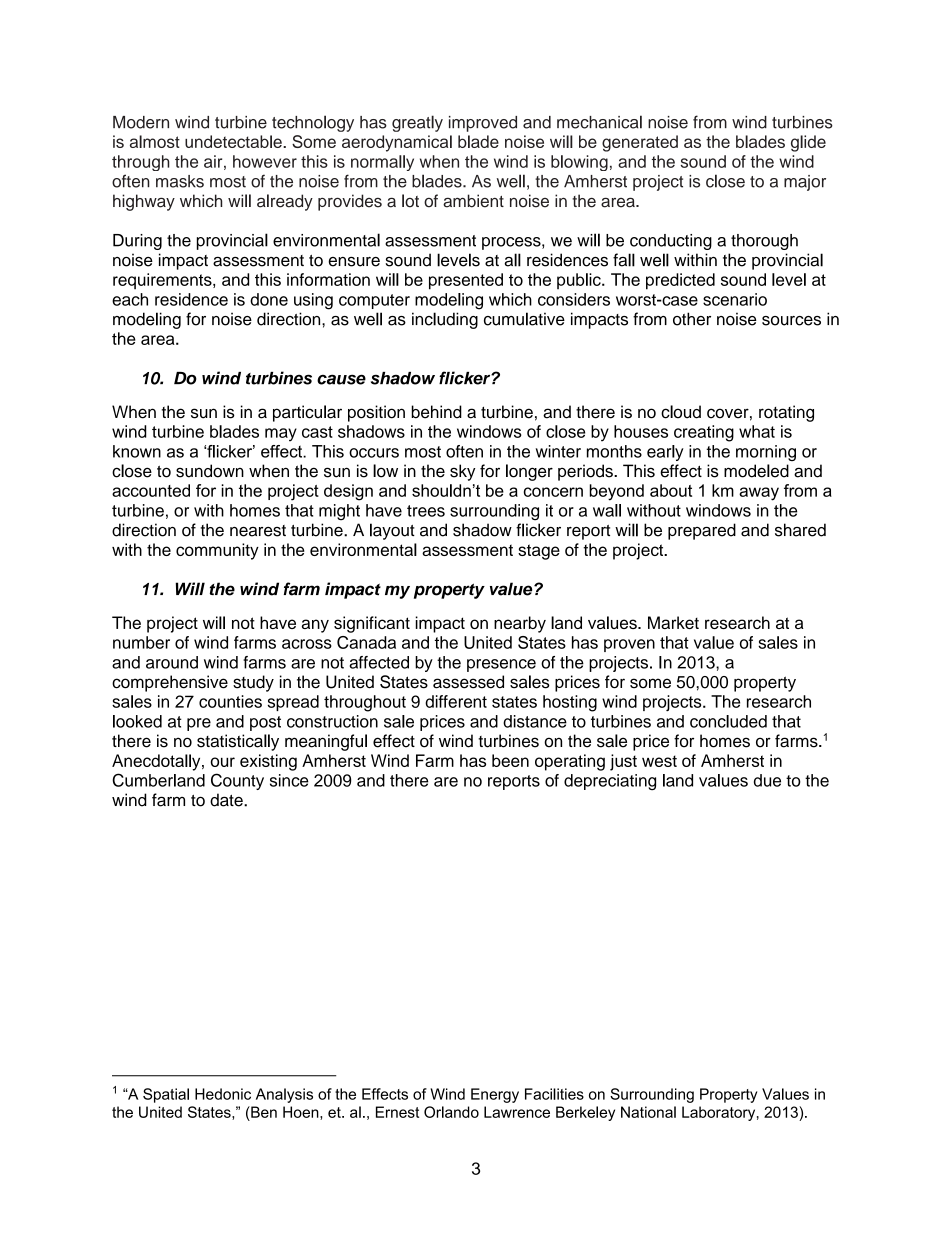  Describe the element at coordinates (483, 124) in the screenshot. I see `improved` at that location.
